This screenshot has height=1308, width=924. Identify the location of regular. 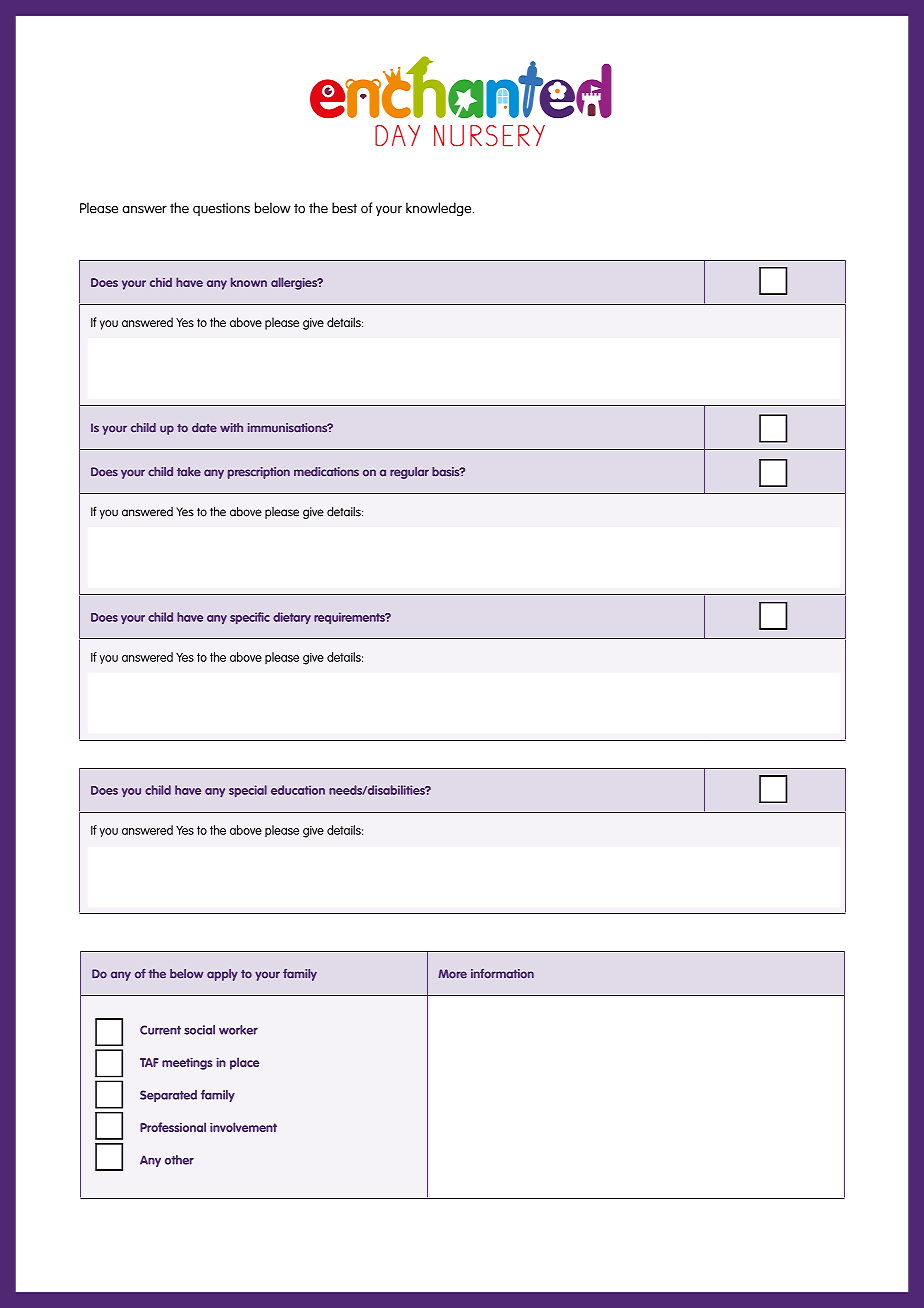
(409, 473).
